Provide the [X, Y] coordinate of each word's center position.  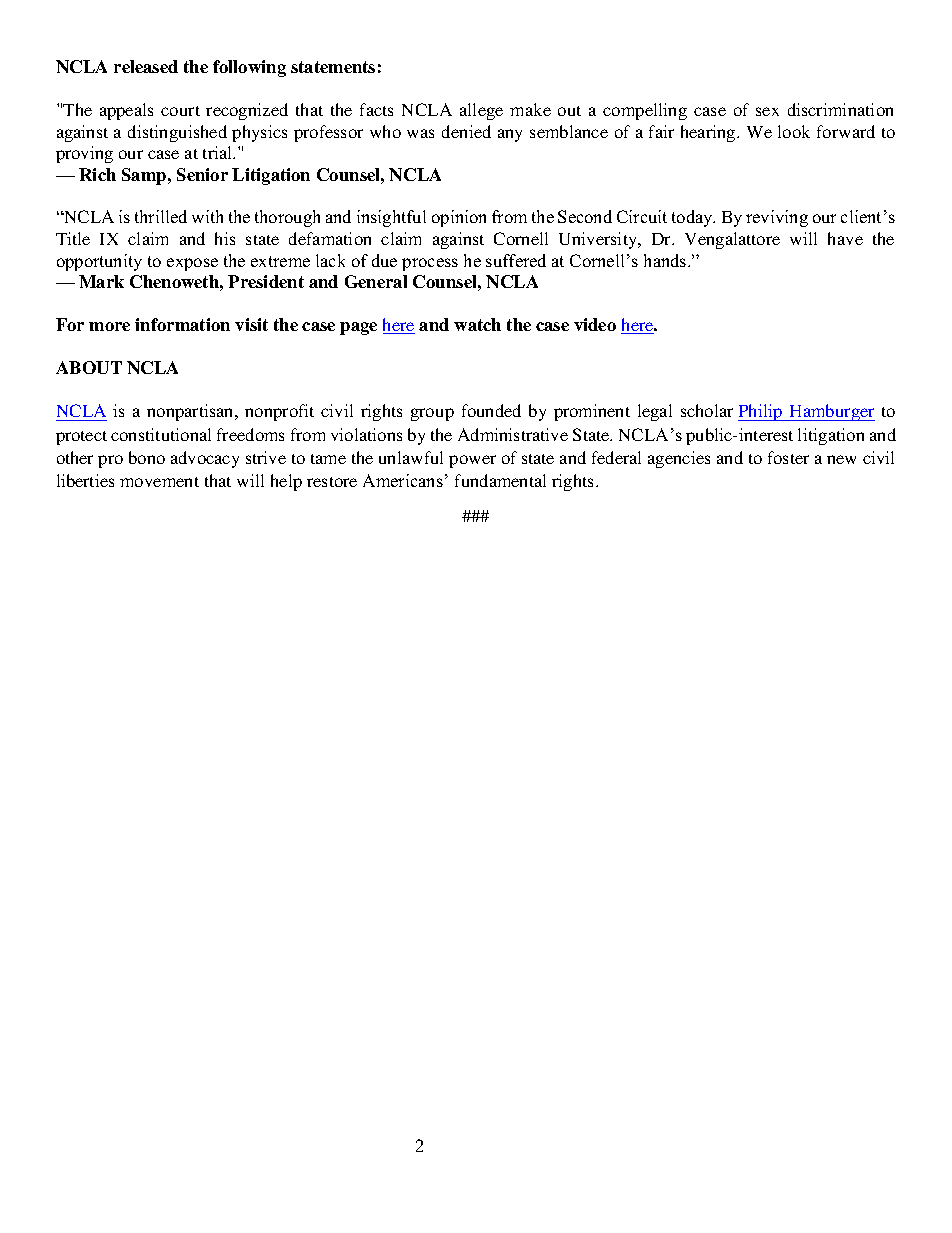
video [595, 324]
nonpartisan [191, 412]
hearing [709, 133]
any [510, 135]
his [225, 238]
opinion [459, 218]
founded [491, 410]
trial [219, 152]
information [182, 324]
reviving [777, 218]
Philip [761, 412]
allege [481, 111]
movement [159, 482]
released [146, 66]
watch [477, 324]
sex [767, 111]
